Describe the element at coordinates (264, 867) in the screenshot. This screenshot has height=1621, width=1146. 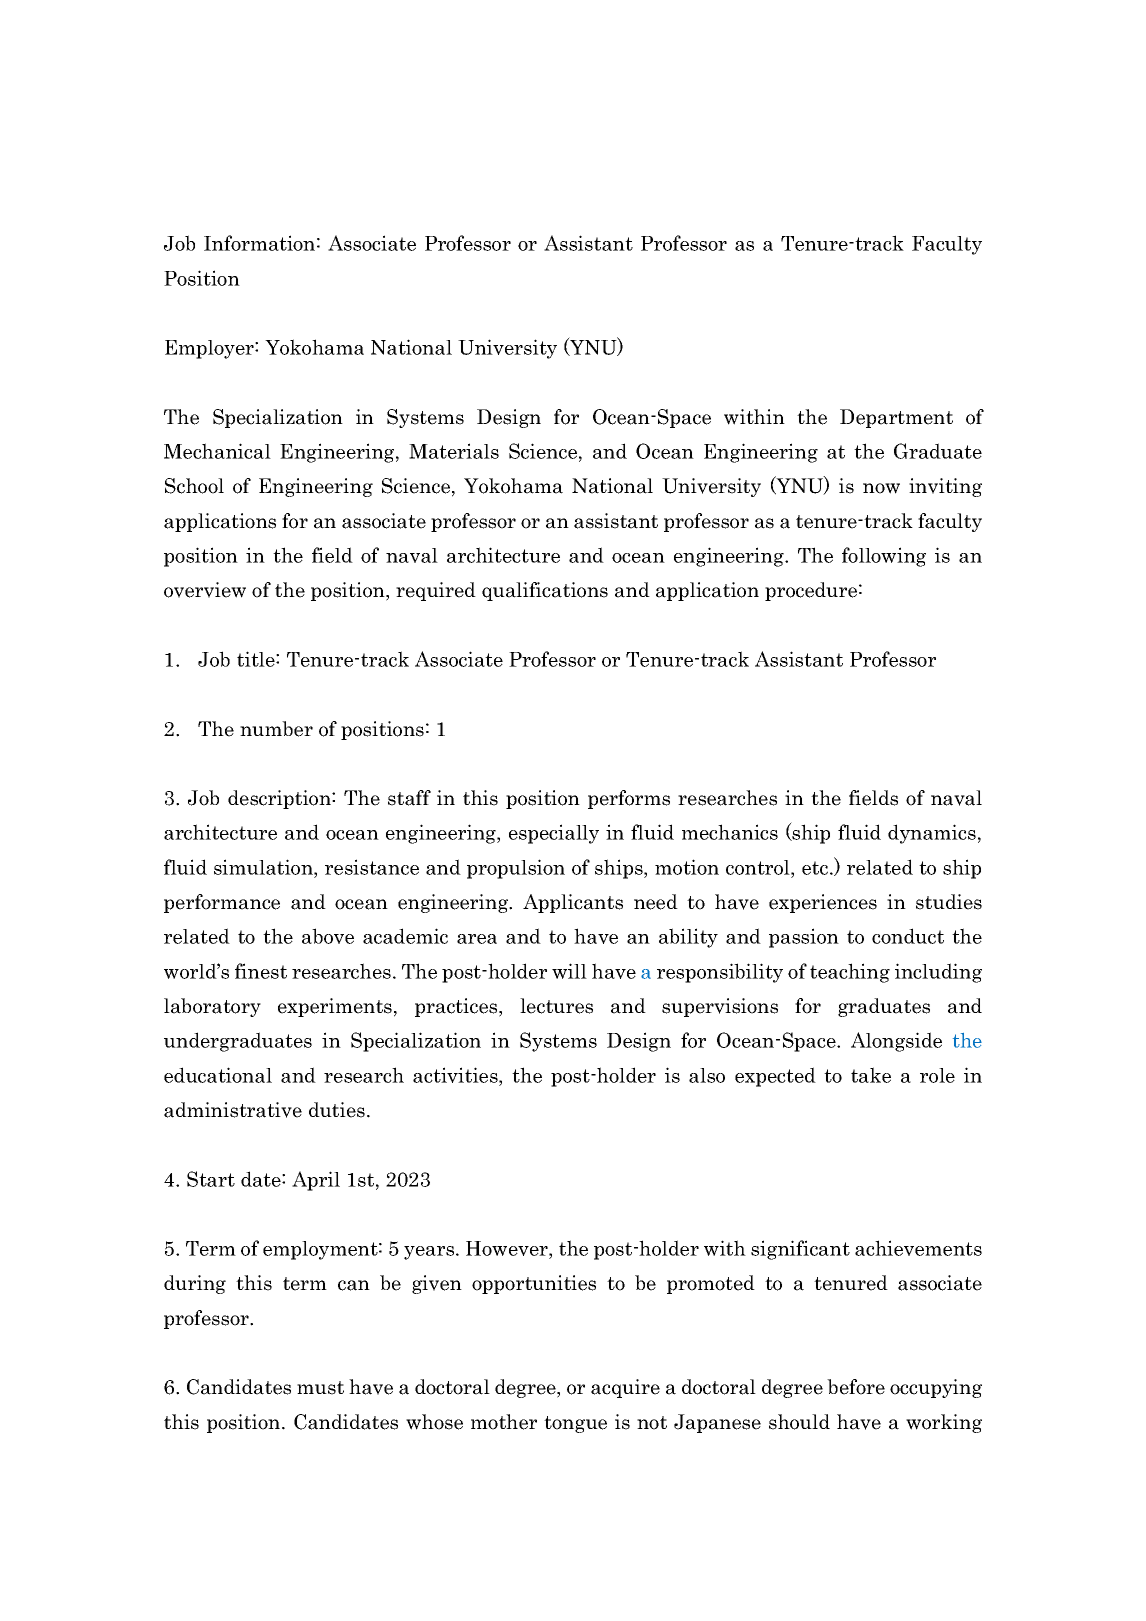
I see `simulation` at that location.
